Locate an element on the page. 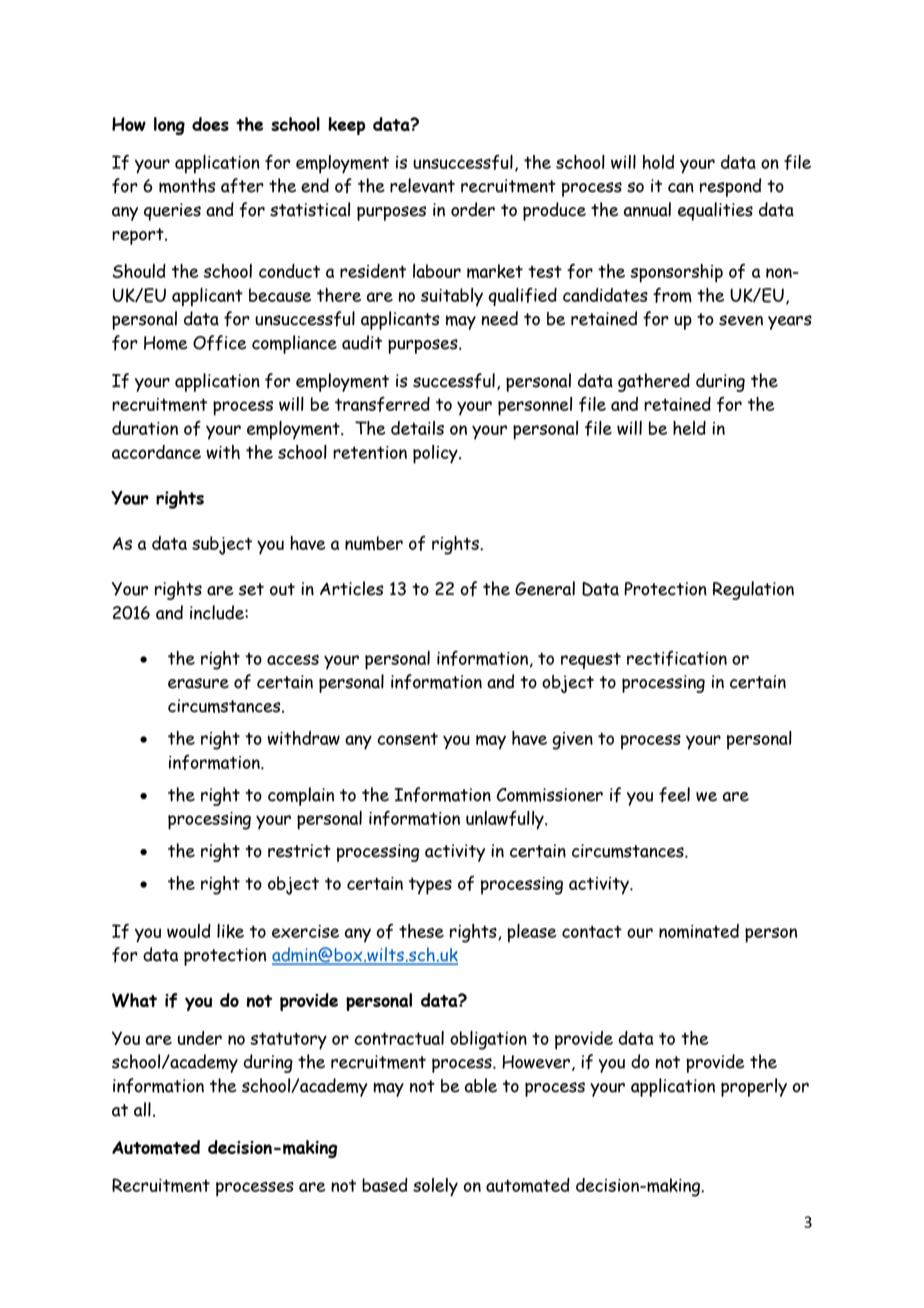 Image resolution: width=924 pixels, height=1308 pixels. all is located at coordinates (142, 1109).
